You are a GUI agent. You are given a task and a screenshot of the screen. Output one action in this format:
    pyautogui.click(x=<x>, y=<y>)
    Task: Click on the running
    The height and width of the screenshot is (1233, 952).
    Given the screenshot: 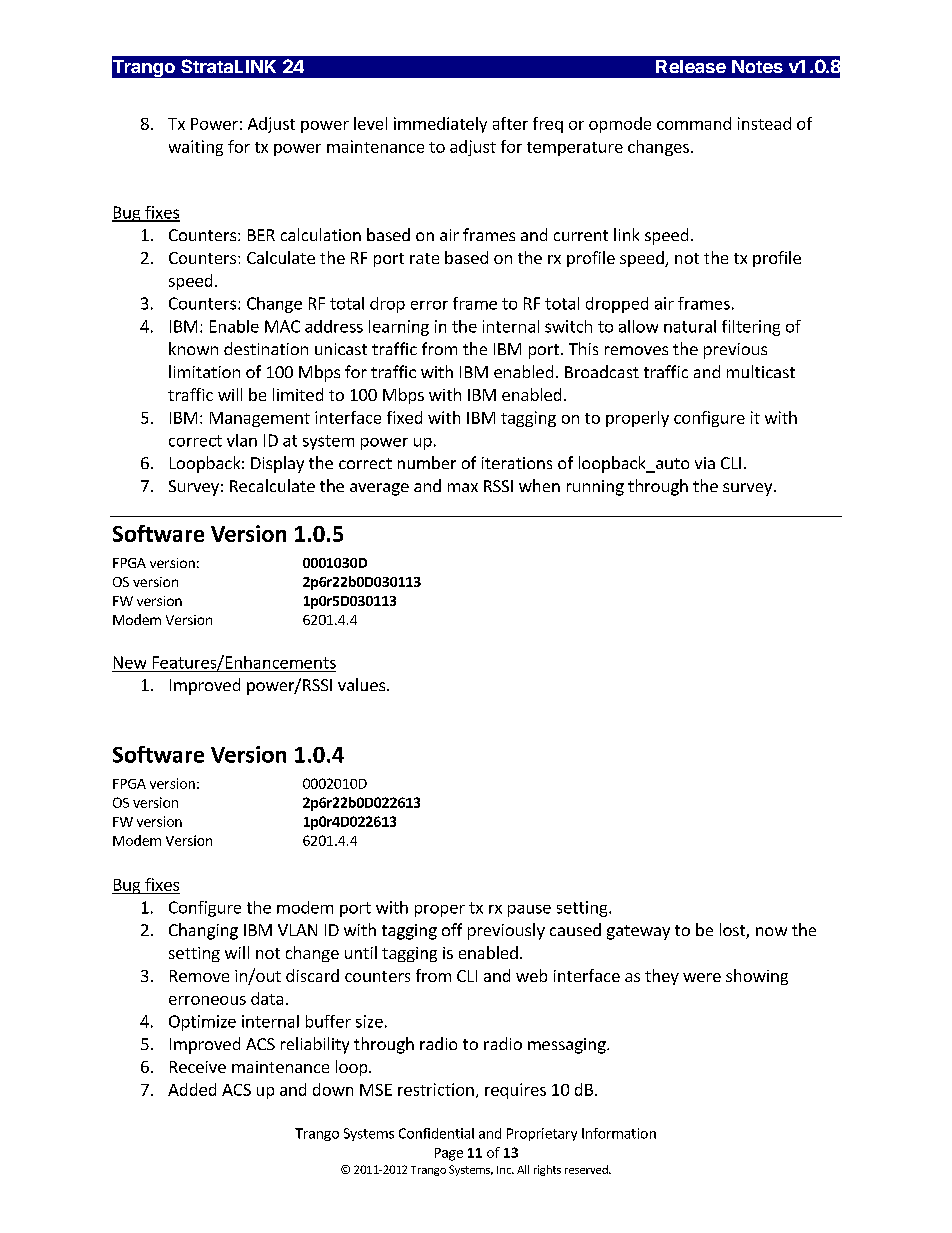 What is the action you would take?
    pyautogui.click(x=595, y=488)
